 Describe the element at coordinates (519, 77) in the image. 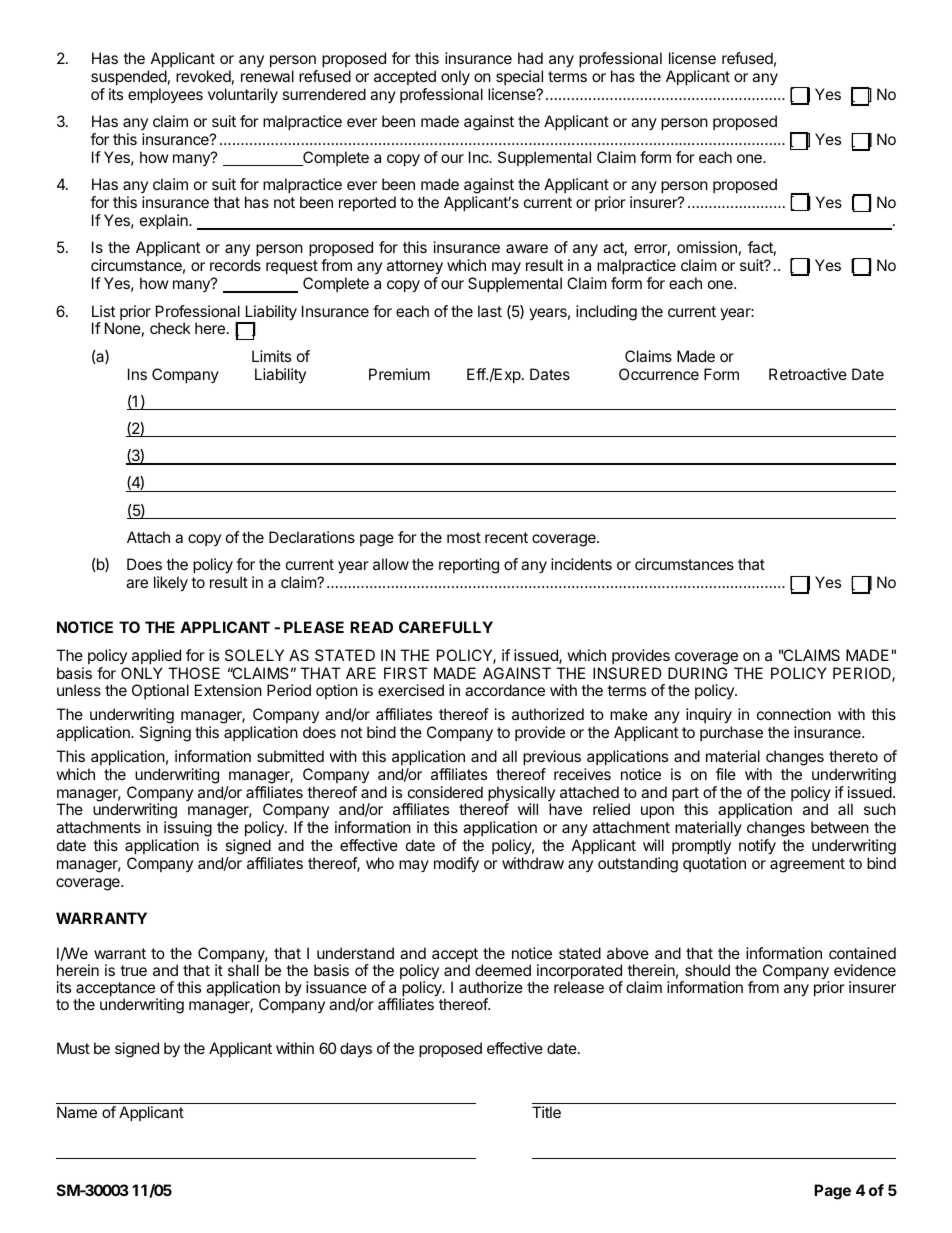

I see `special` at that location.
